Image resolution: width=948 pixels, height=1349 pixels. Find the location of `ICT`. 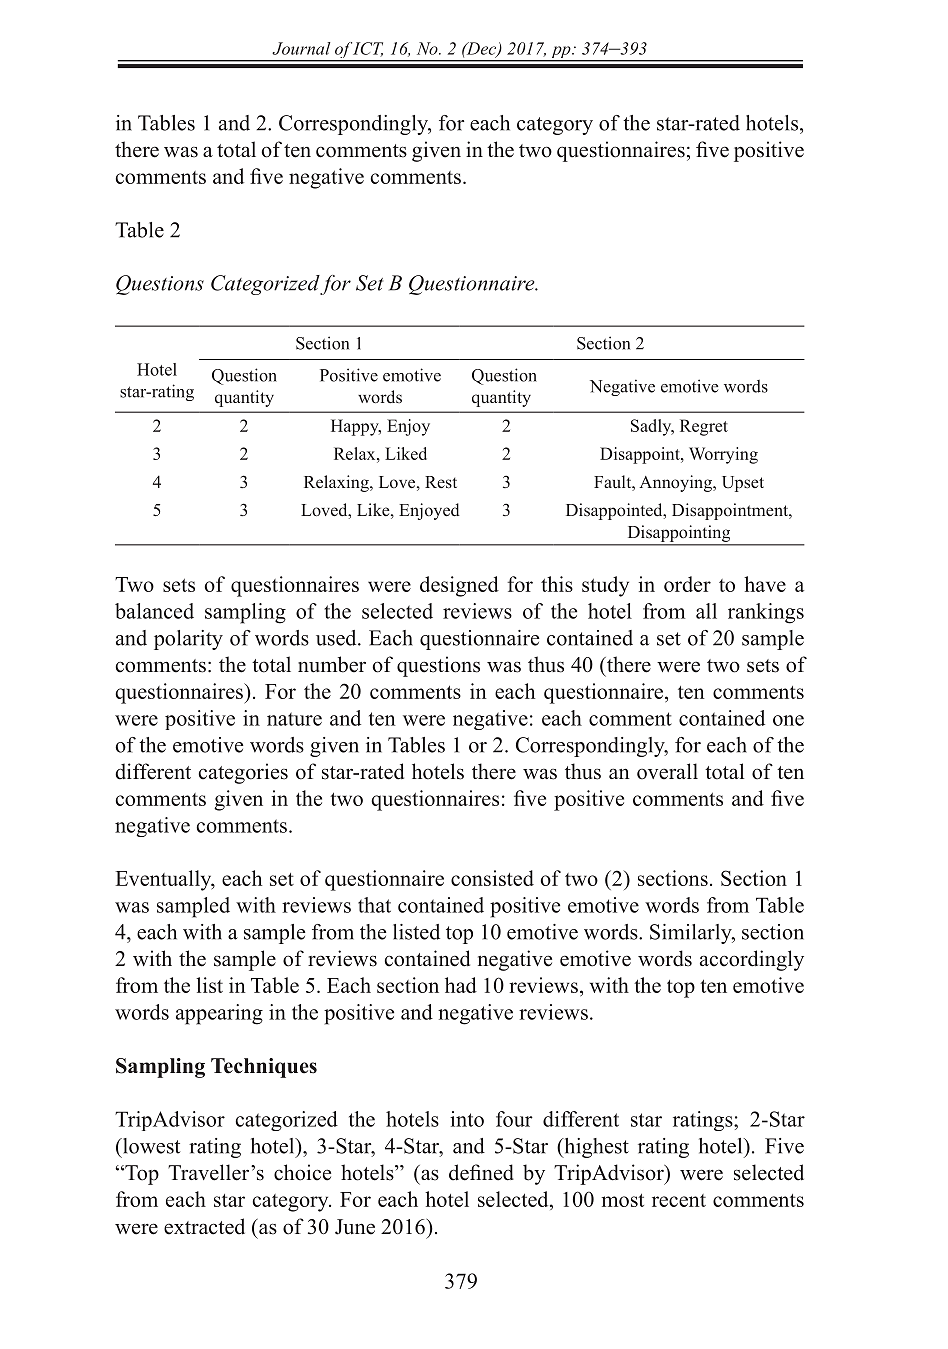

ICT is located at coordinates (368, 49).
